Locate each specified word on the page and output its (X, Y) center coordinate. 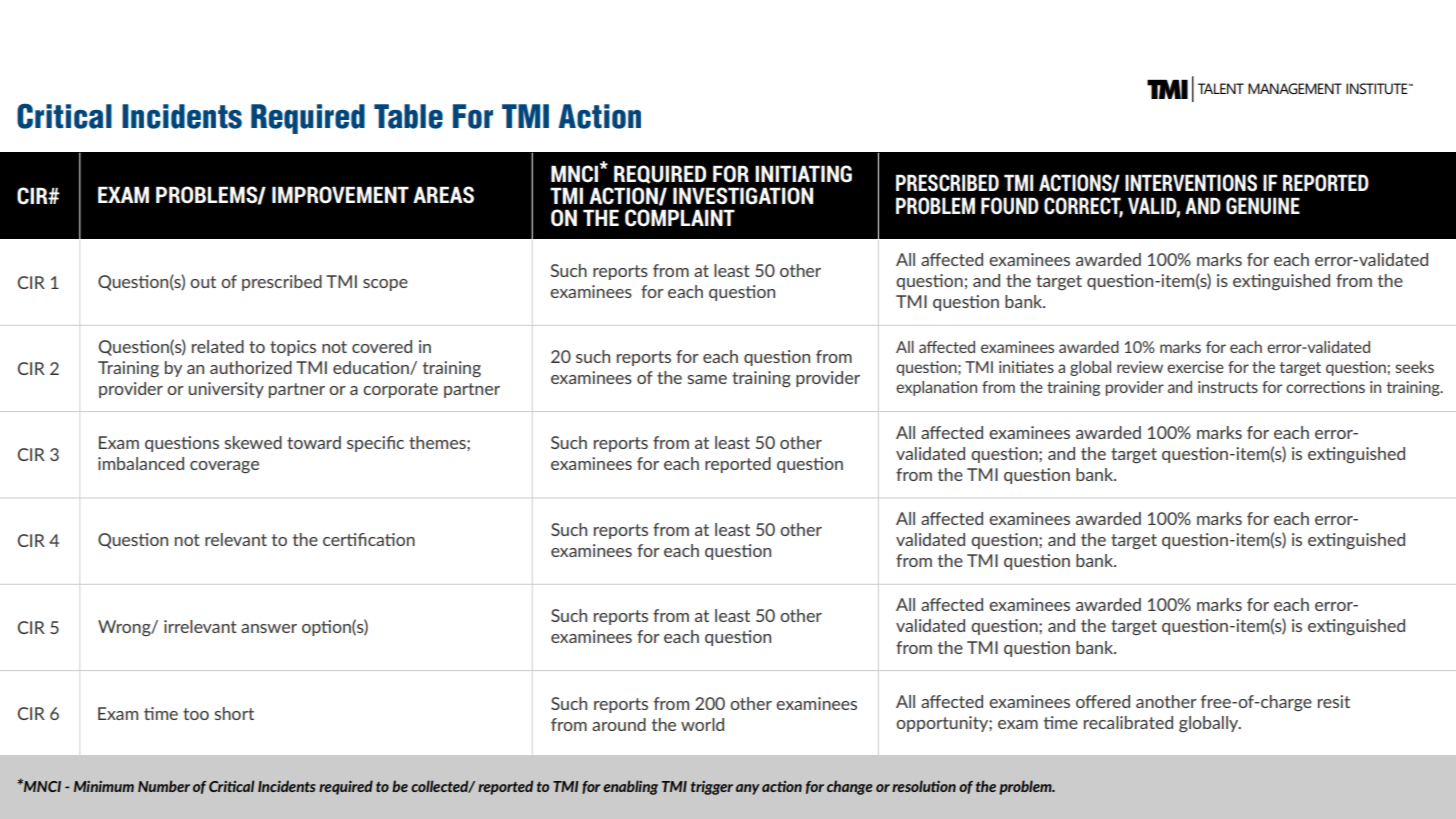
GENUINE (1263, 206)
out (203, 282)
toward (314, 442)
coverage (224, 467)
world (702, 724)
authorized (251, 367)
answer (269, 628)
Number (164, 786)
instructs (1228, 387)
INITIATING (803, 174)
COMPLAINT (680, 218)
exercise (1195, 367)
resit (1334, 701)
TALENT (1221, 88)
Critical (64, 116)
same (707, 379)
